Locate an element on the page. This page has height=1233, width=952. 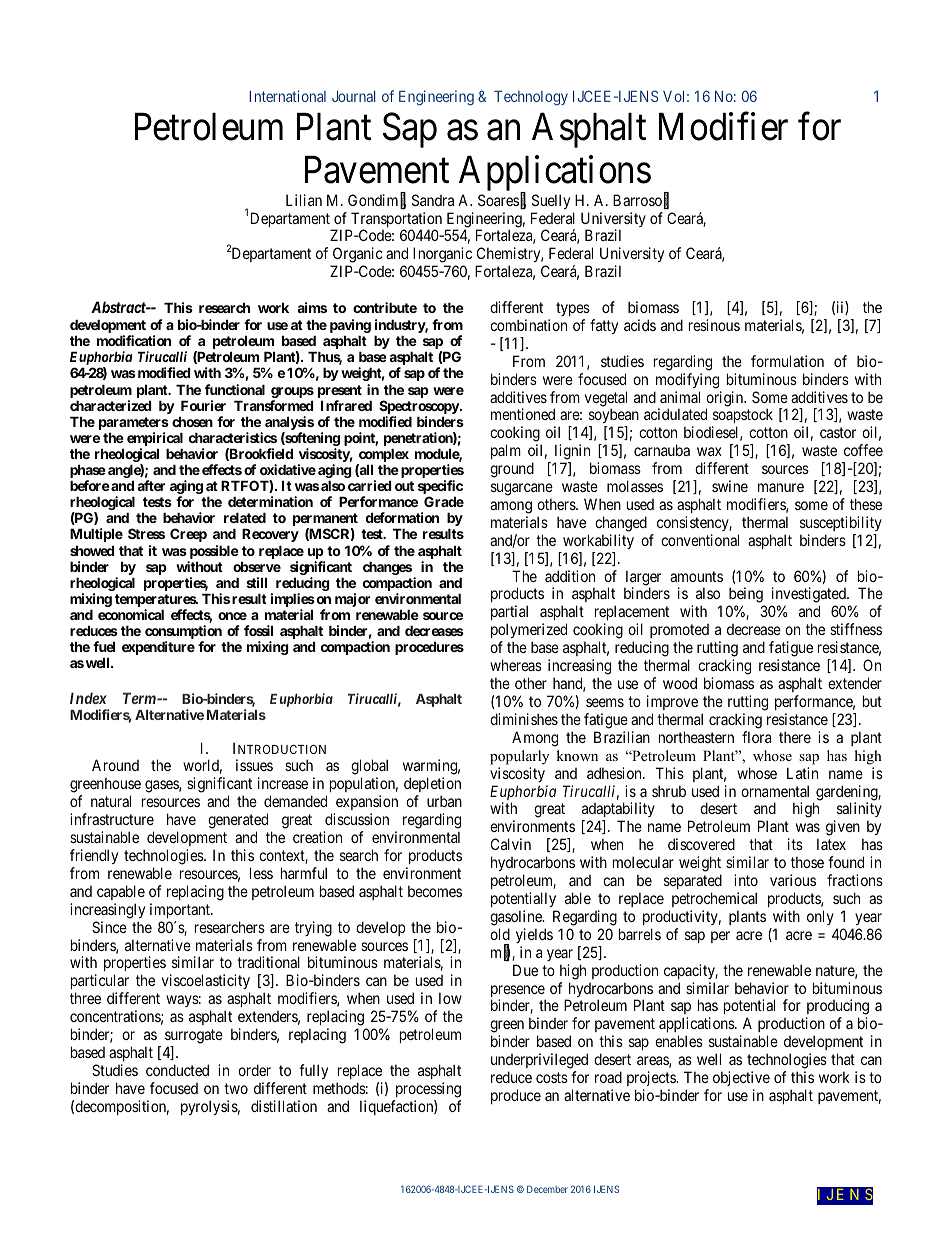
objective is located at coordinates (741, 1078).
